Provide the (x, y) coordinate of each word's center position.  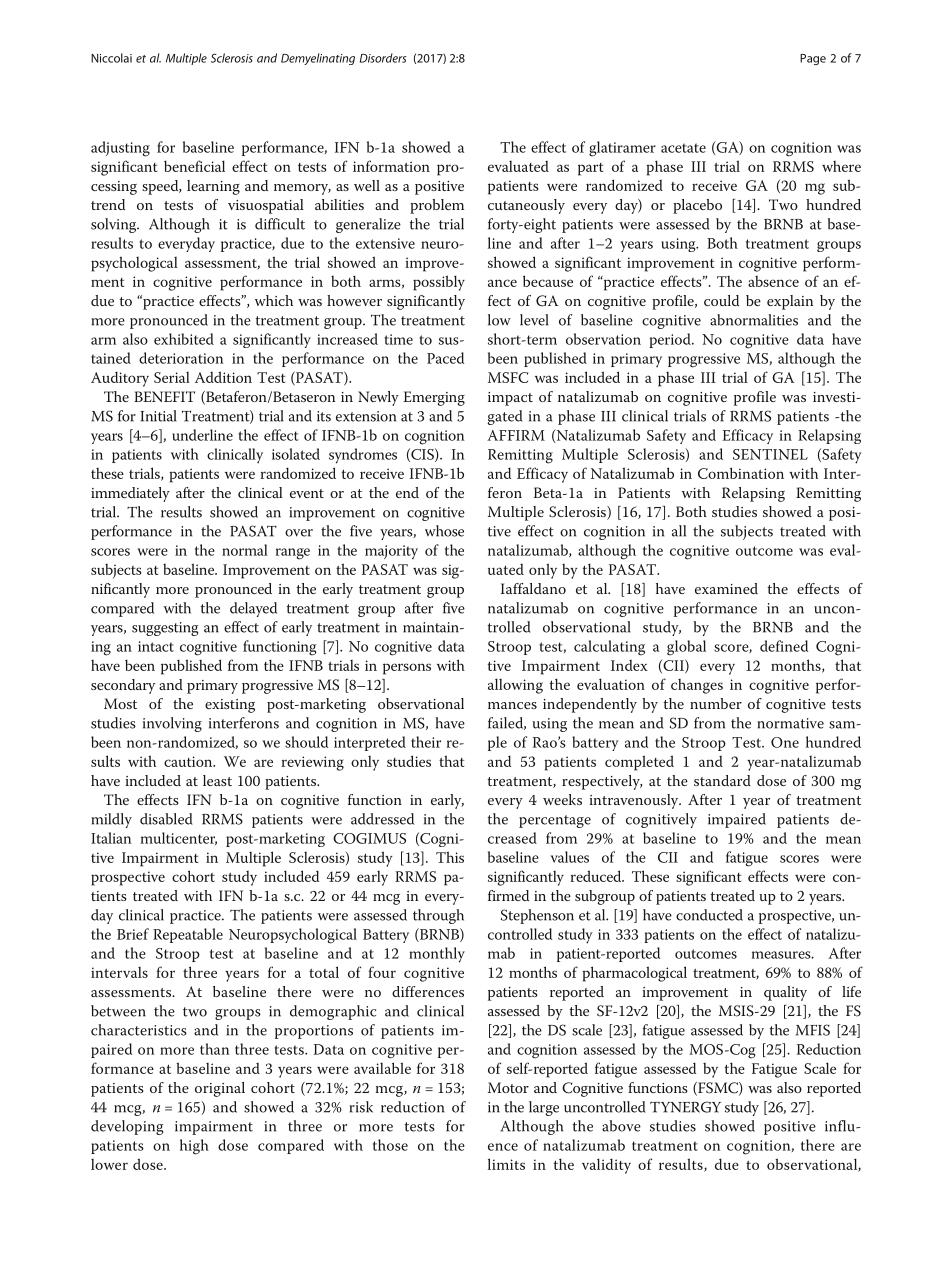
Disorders (383, 58)
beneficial (194, 166)
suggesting (165, 629)
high (194, 1147)
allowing (515, 686)
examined (726, 588)
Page (813, 59)
